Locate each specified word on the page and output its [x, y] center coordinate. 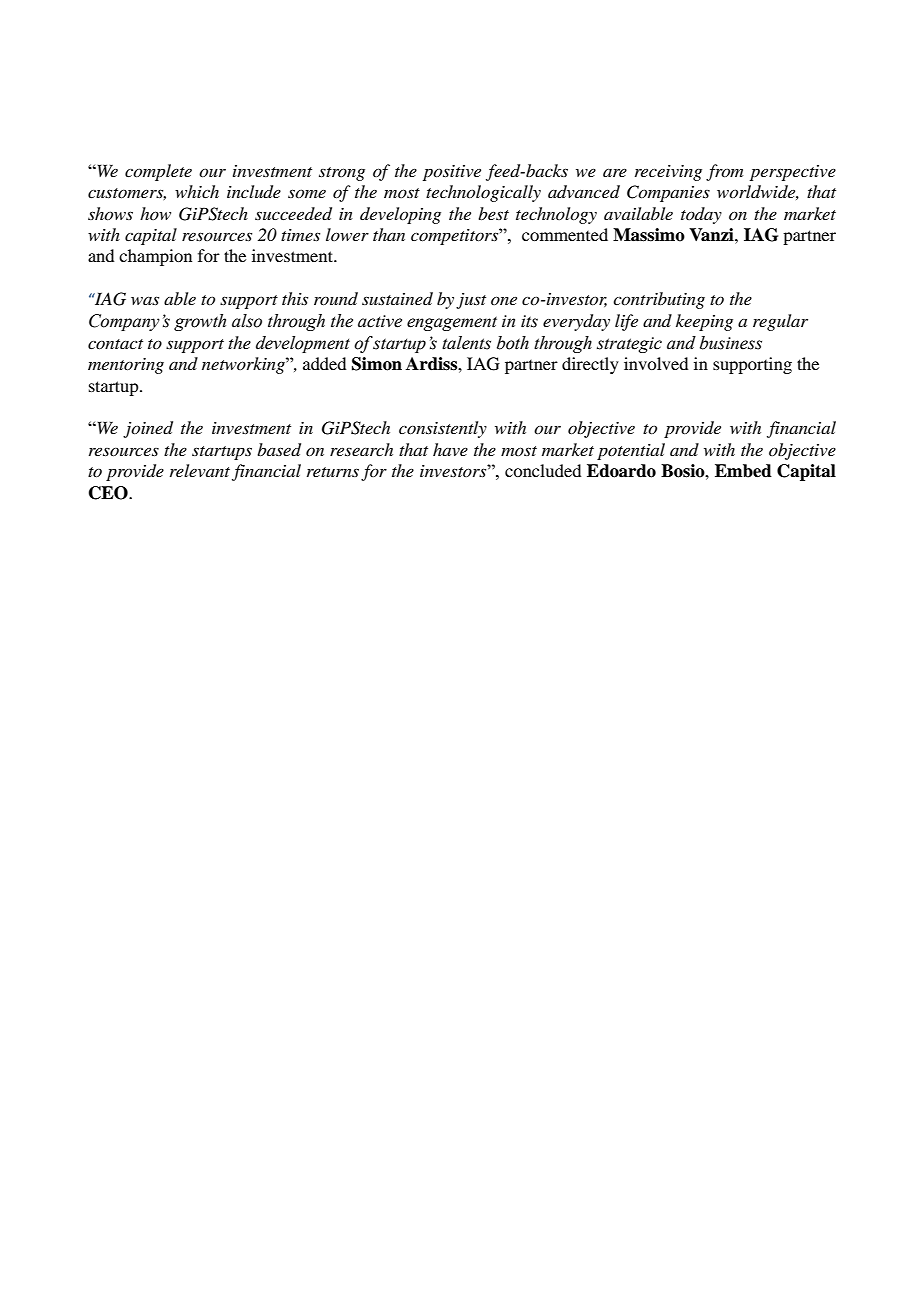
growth [200, 322]
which [197, 191]
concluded [543, 470]
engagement [452, 324]
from [724, 172]
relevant [200, 470]
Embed [743, 471]
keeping [704, 322]
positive [452, 173]
